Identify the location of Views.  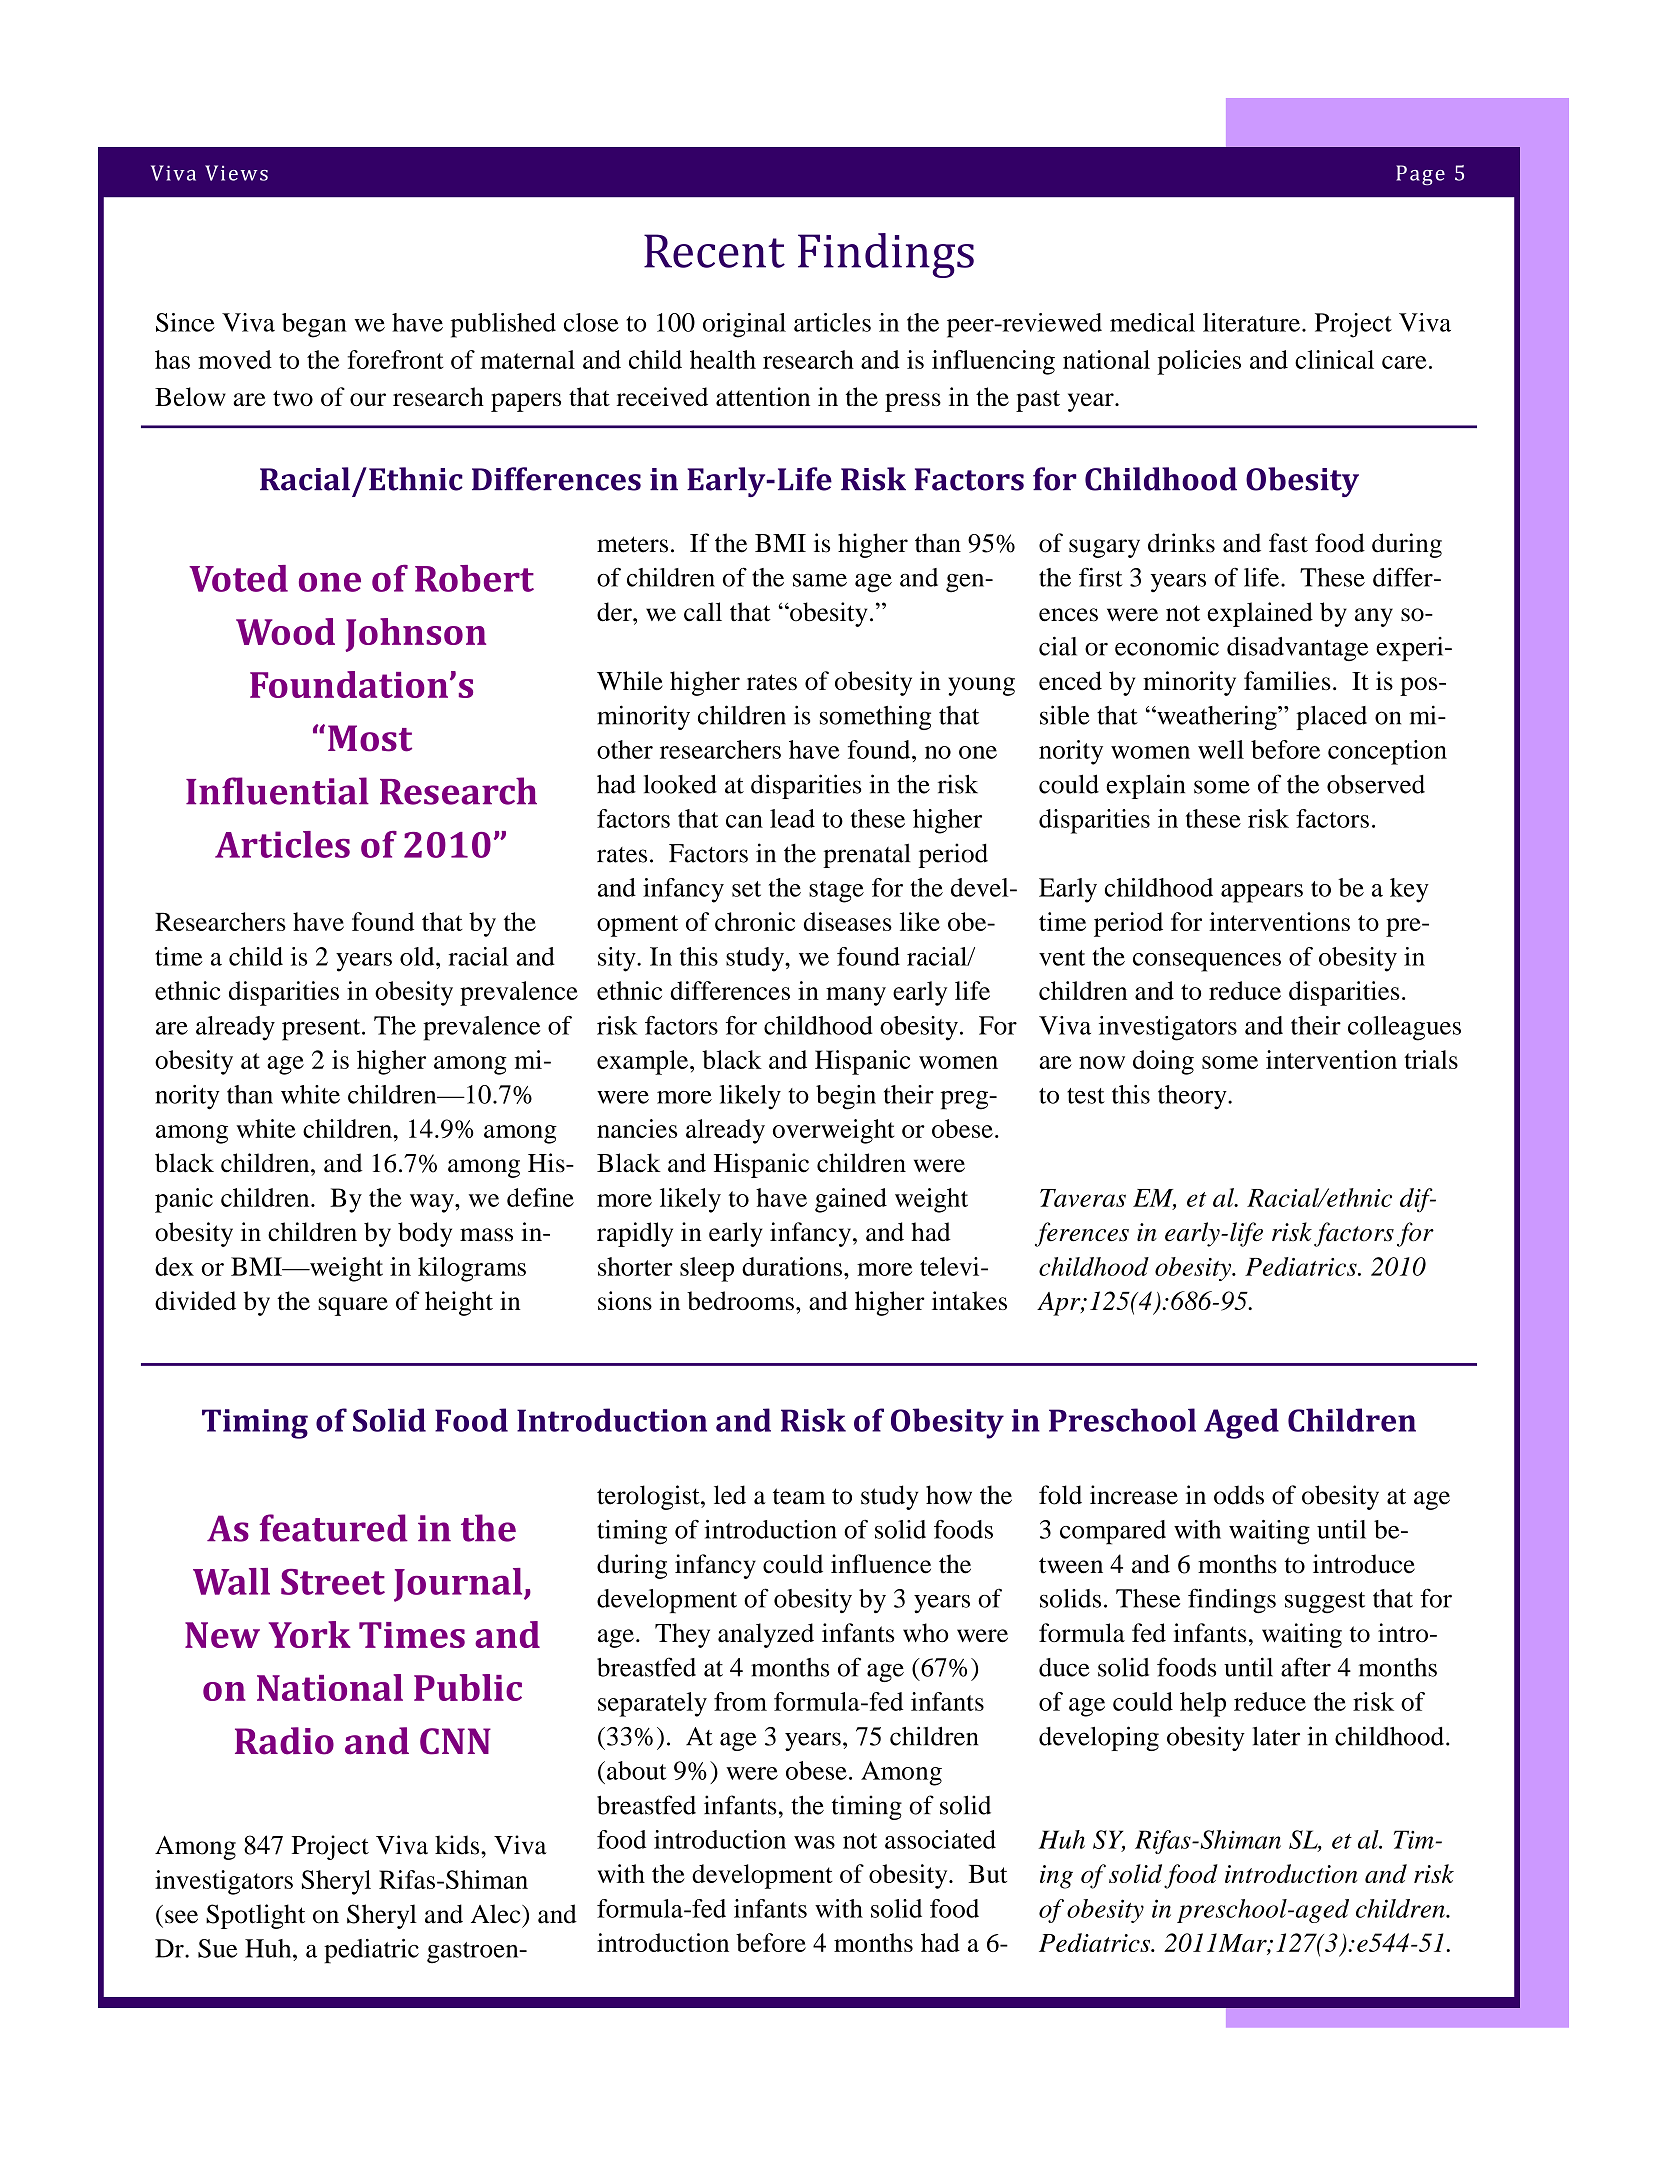
(236, 173).
